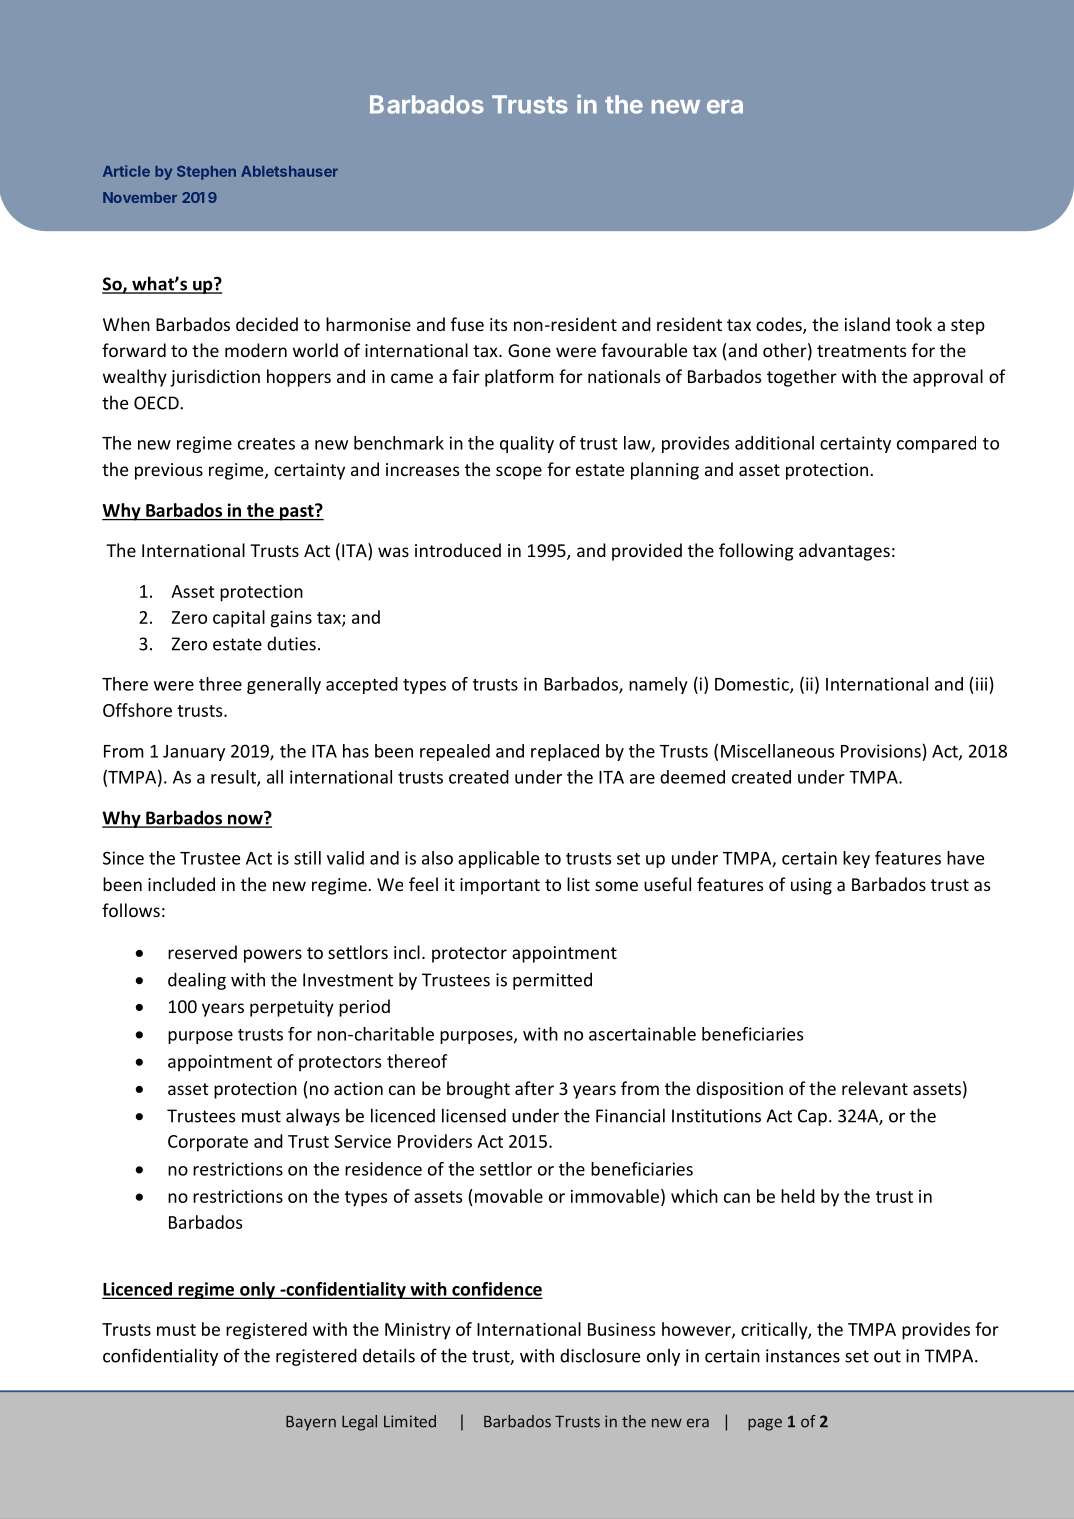 The image size is (1074, 1519). Describe the element at coordinates (169, 471) in the screenshot. I see `previous` at that location.
